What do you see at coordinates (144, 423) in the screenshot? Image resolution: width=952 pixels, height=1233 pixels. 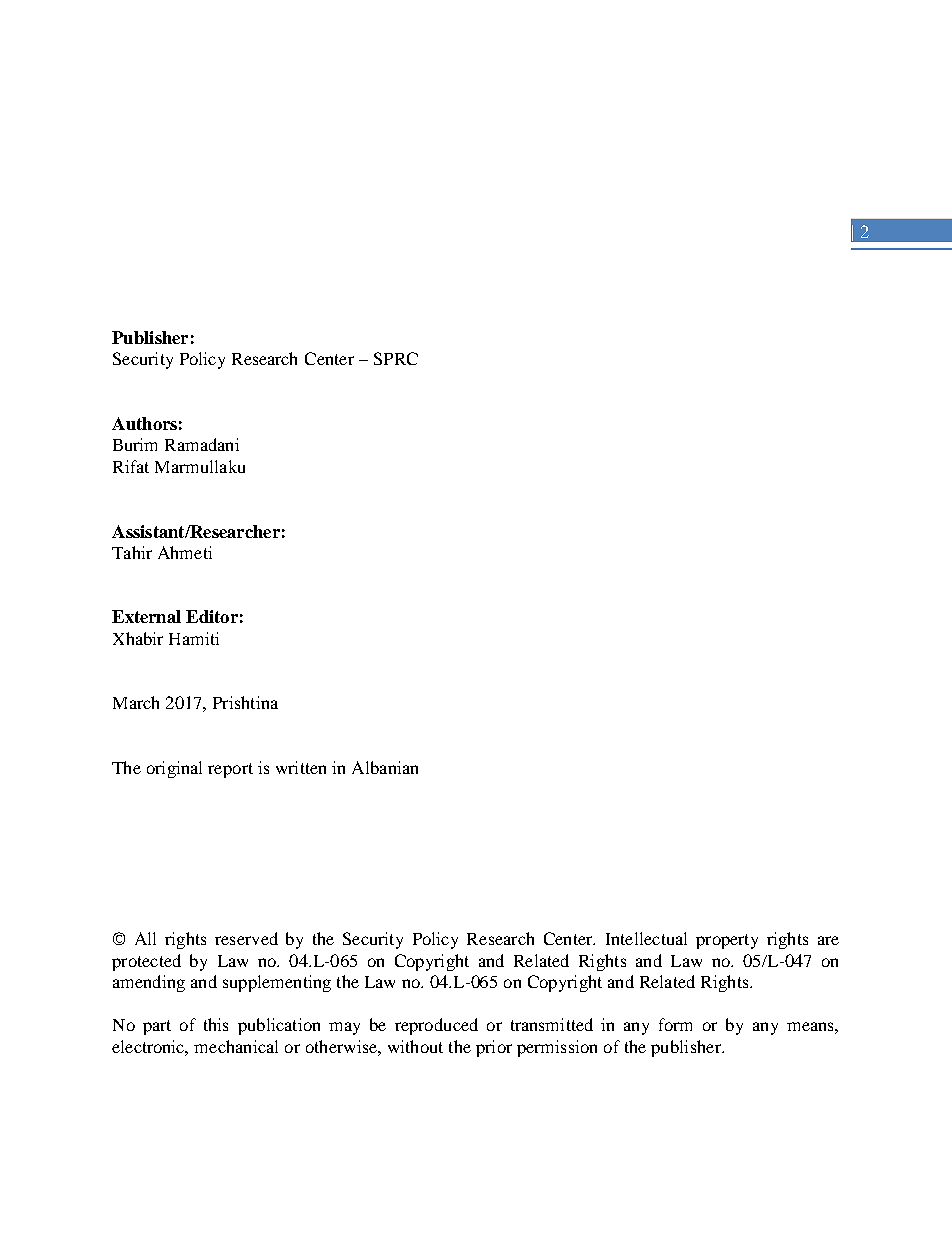 I see `Authors` at bounding box center [144, 423].
